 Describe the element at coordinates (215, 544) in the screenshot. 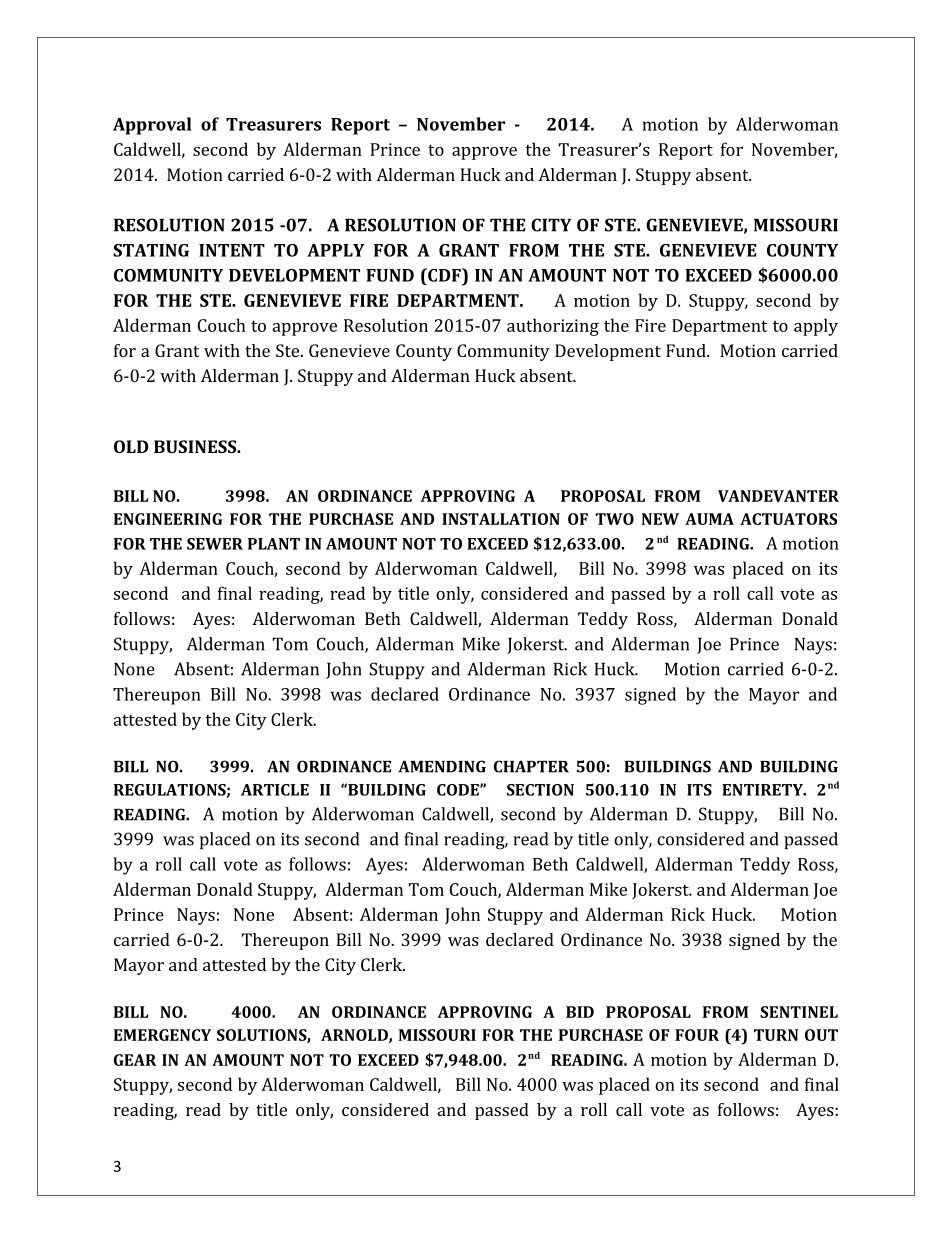

I see `SEWER` at that location.
